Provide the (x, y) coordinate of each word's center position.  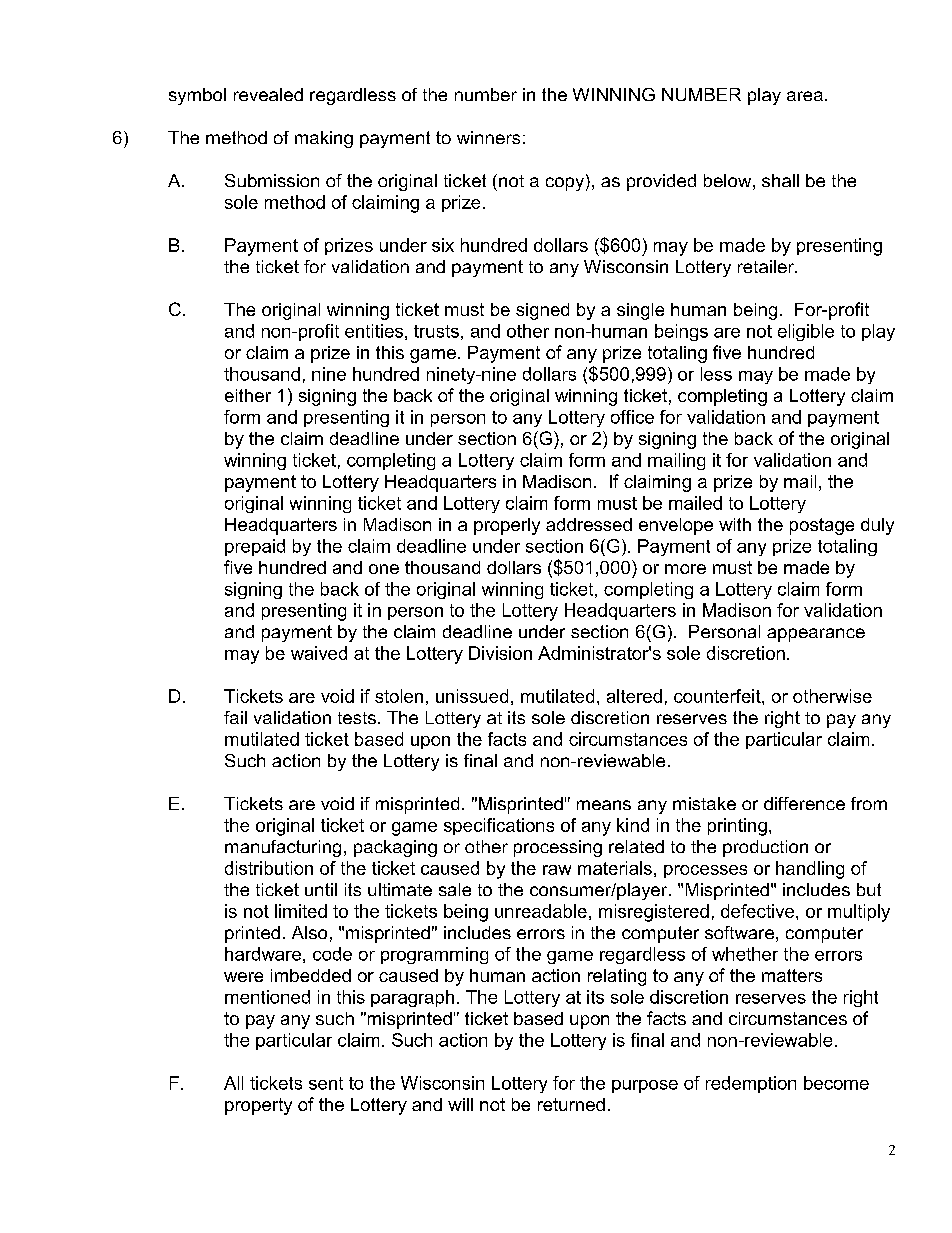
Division (500, 653)
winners (488, 137)
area (805, 96)
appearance (816, 635)
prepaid (255, 547)
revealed (268, 94)
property (258, 1106)
